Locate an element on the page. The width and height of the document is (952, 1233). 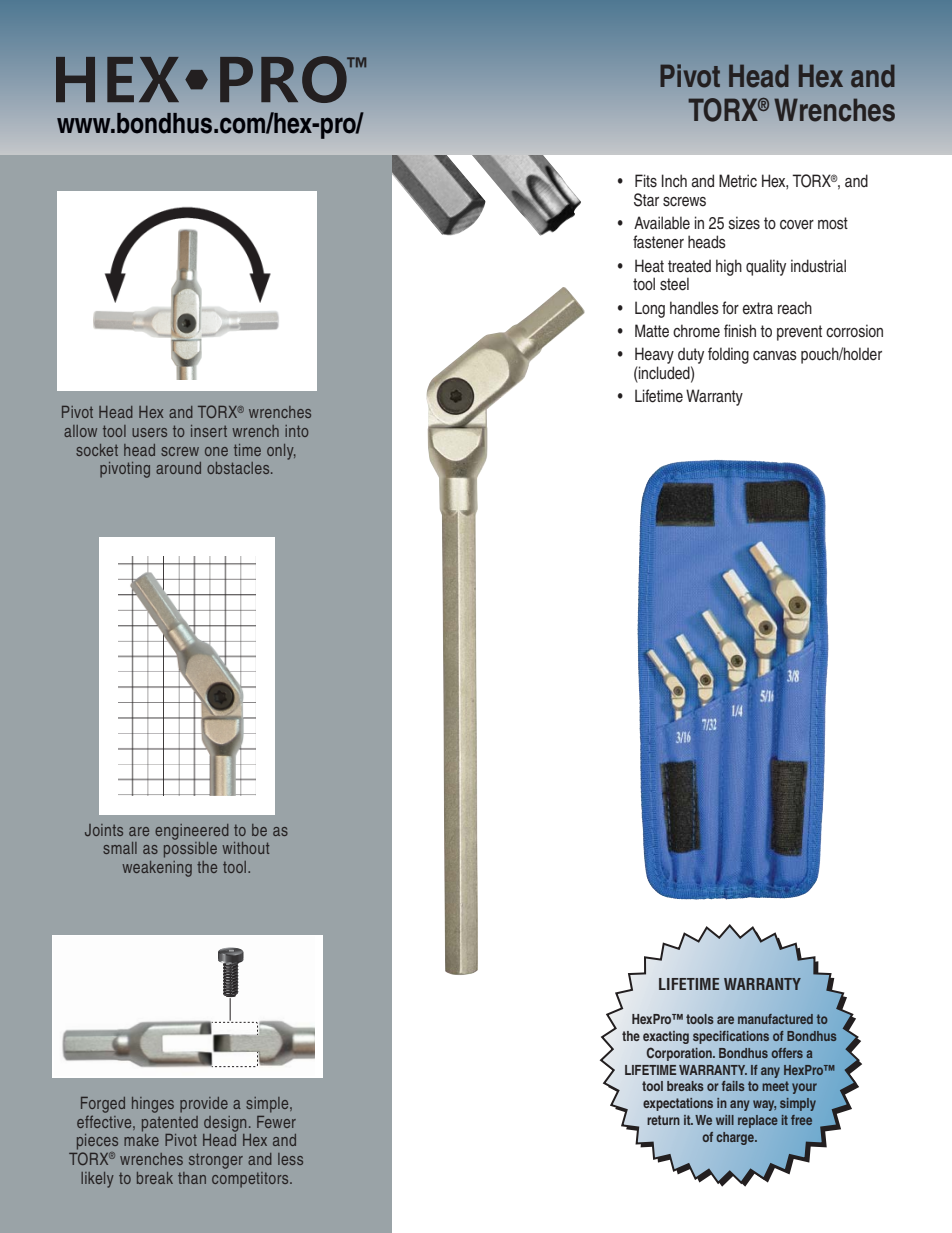
Star is located at coordinates (646, 200).
